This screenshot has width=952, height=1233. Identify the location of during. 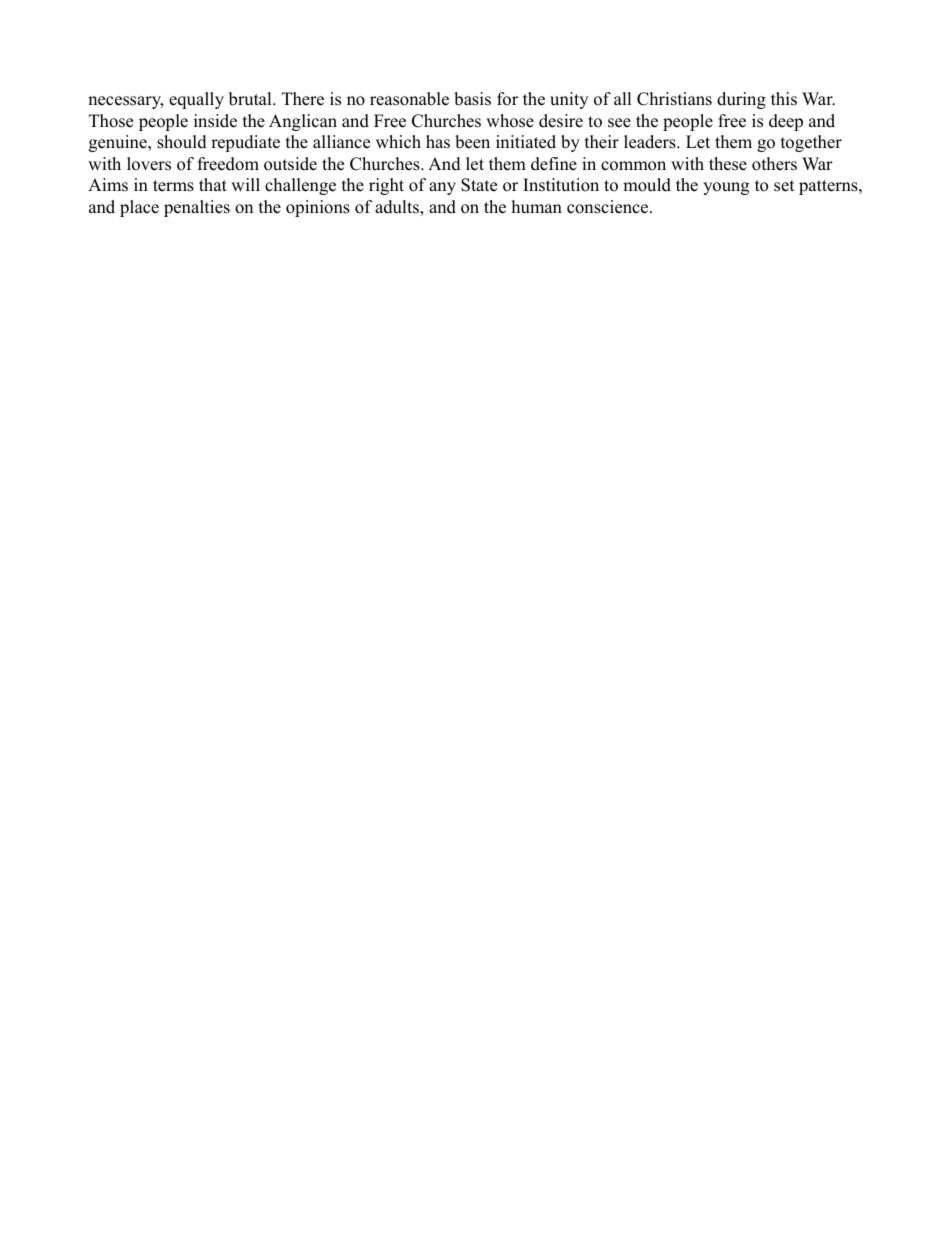
(741, 100).
